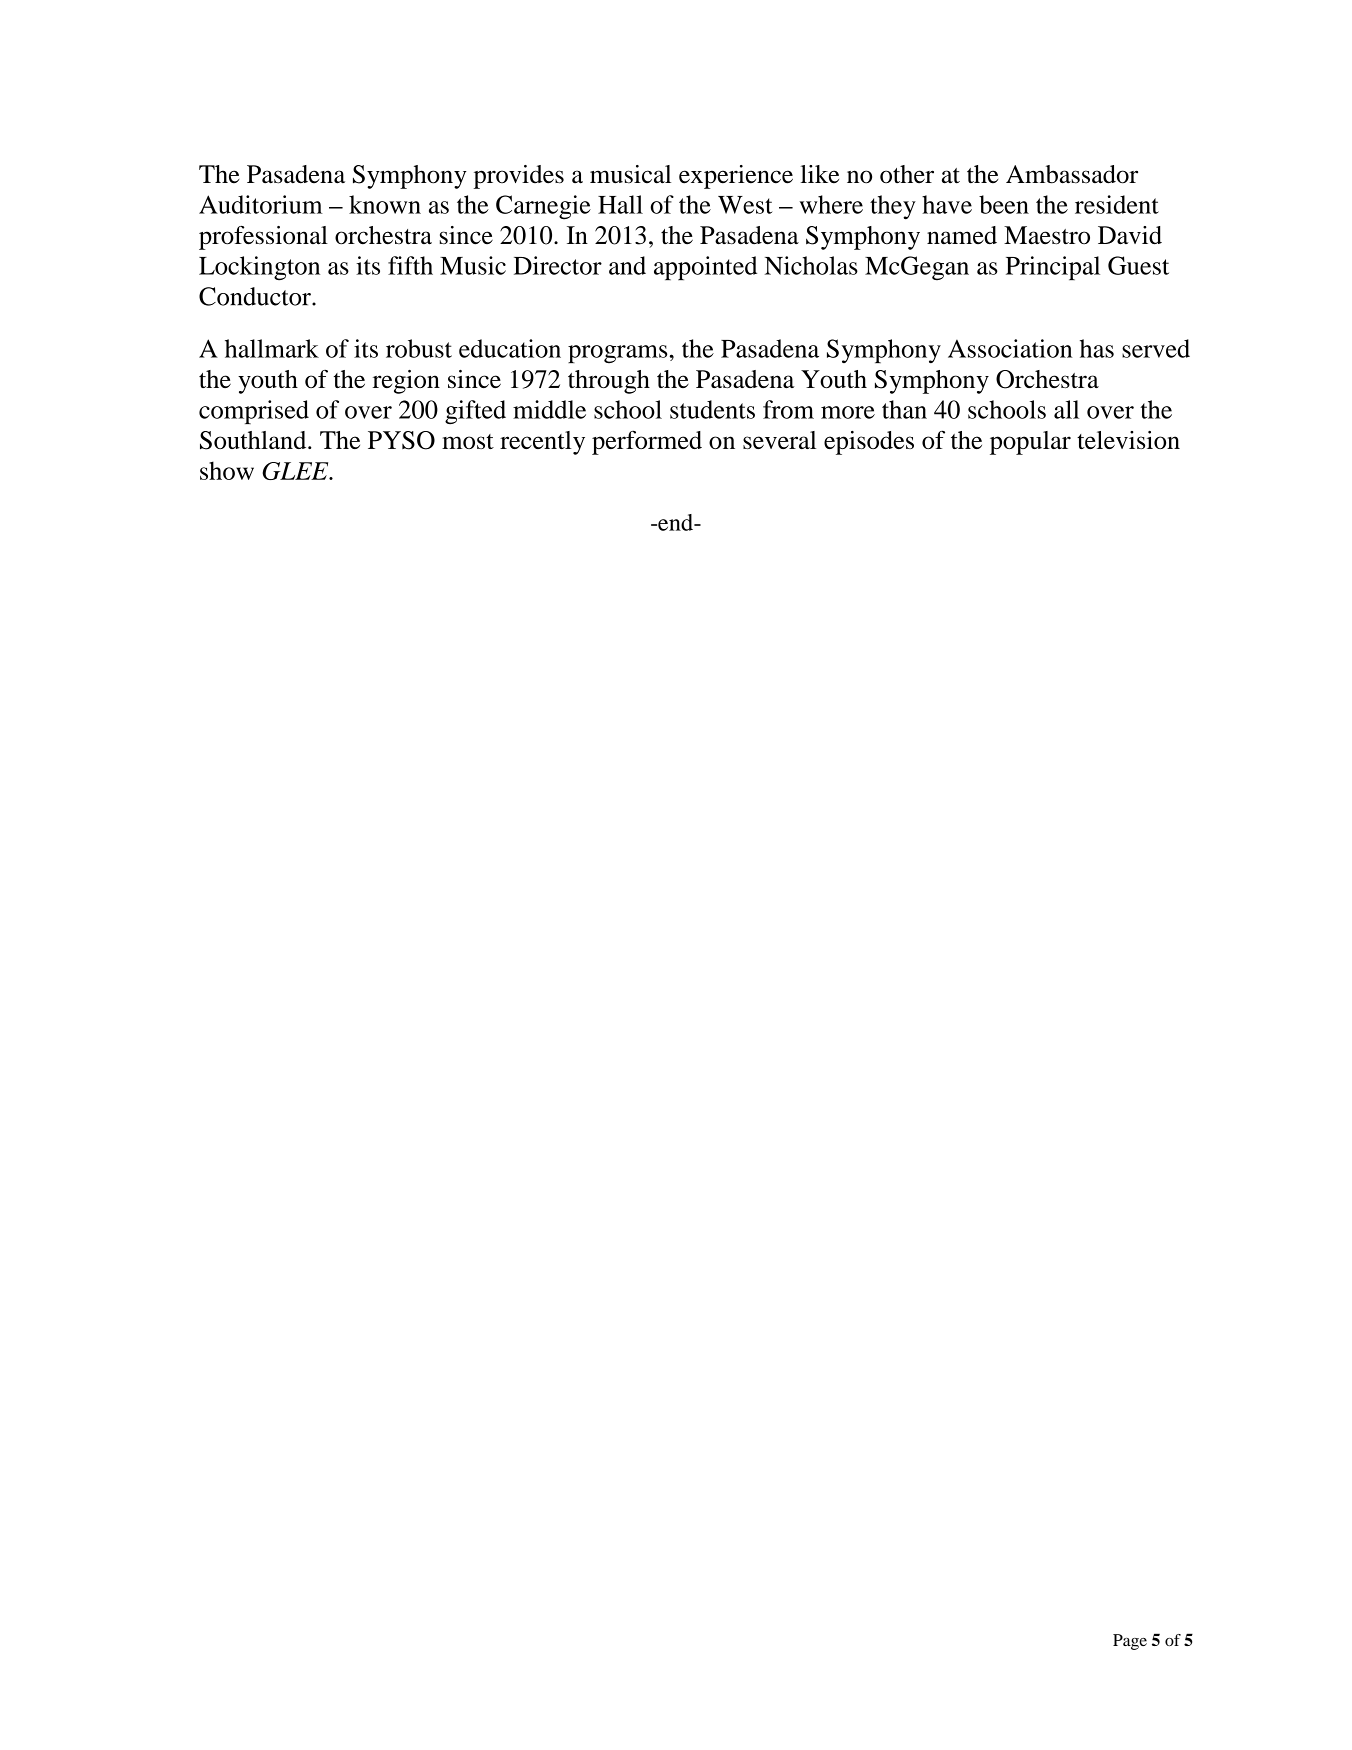 The width and height of the page is (1352, 1750). I want to click on known, so click(385, 204).
